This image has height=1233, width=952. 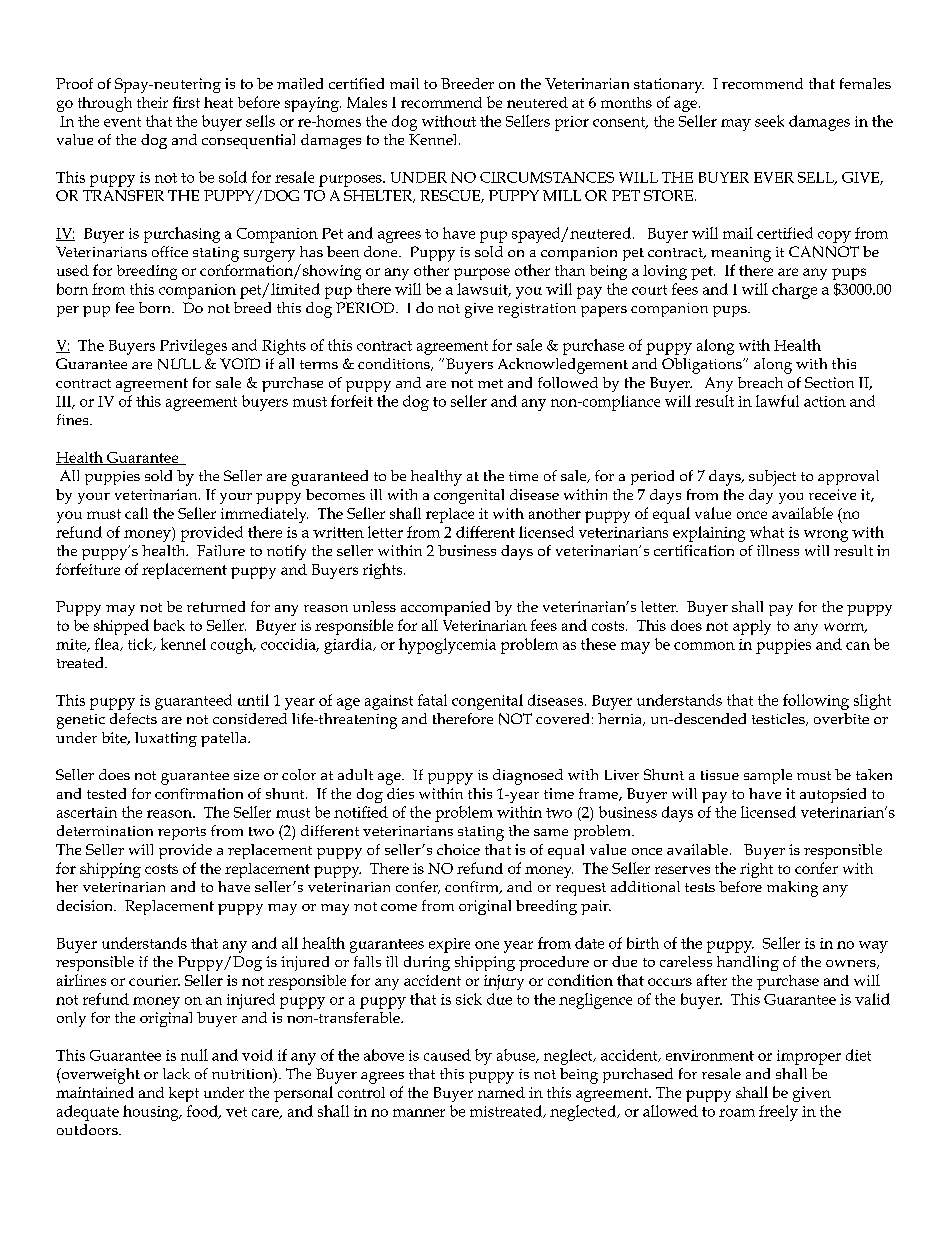 What do you see at coordinates (769, 121) in the image?
I see `seek` at bounding box center [769, 121].
